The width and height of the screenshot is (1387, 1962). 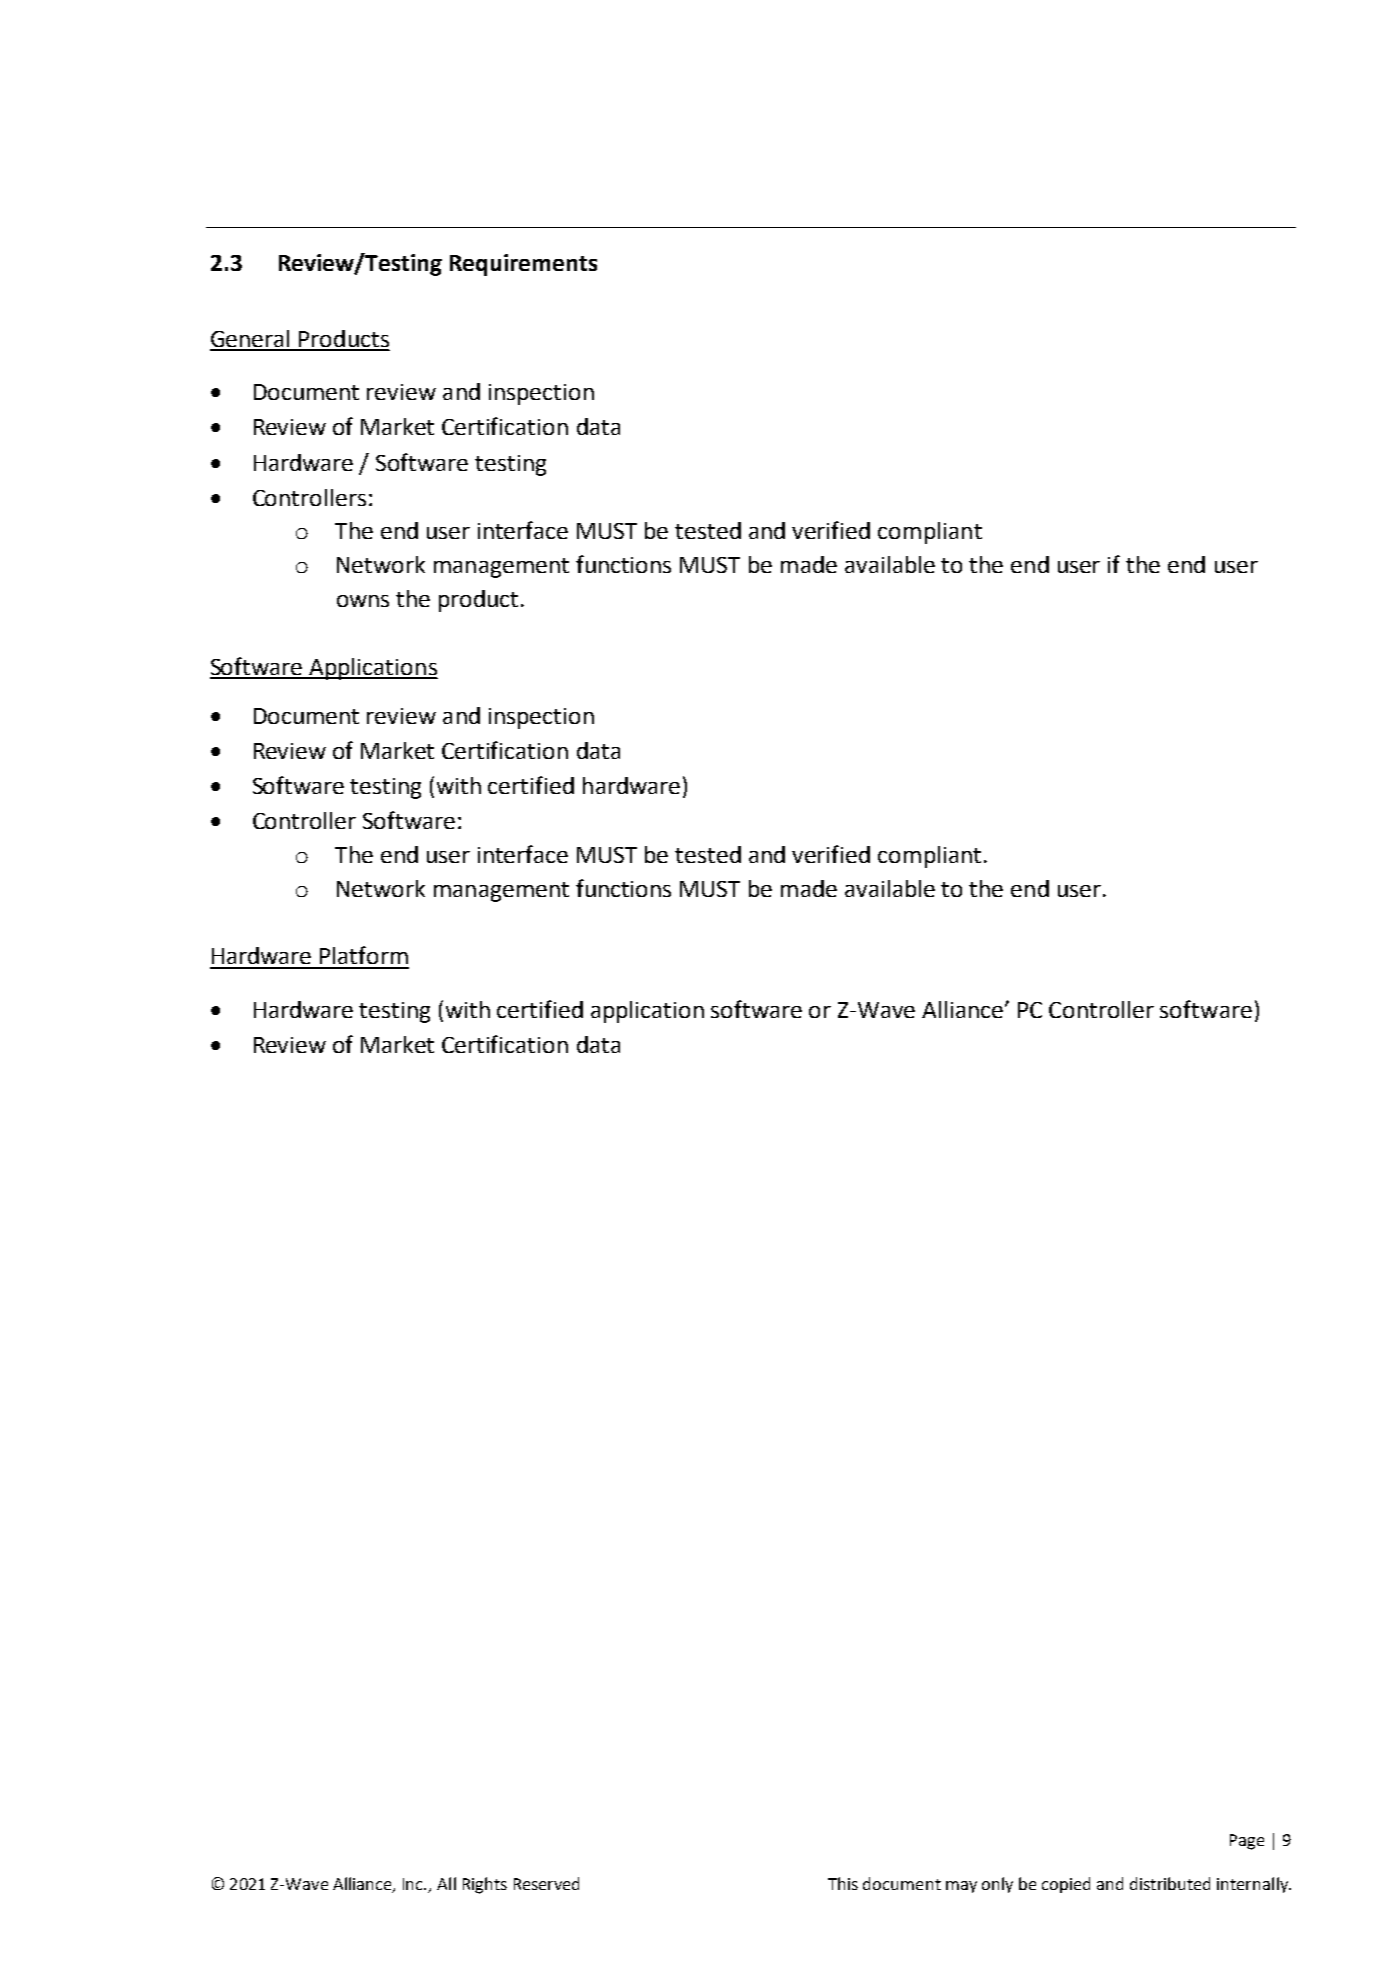 I want to click on Rights, so click(x=485, y=1885).
